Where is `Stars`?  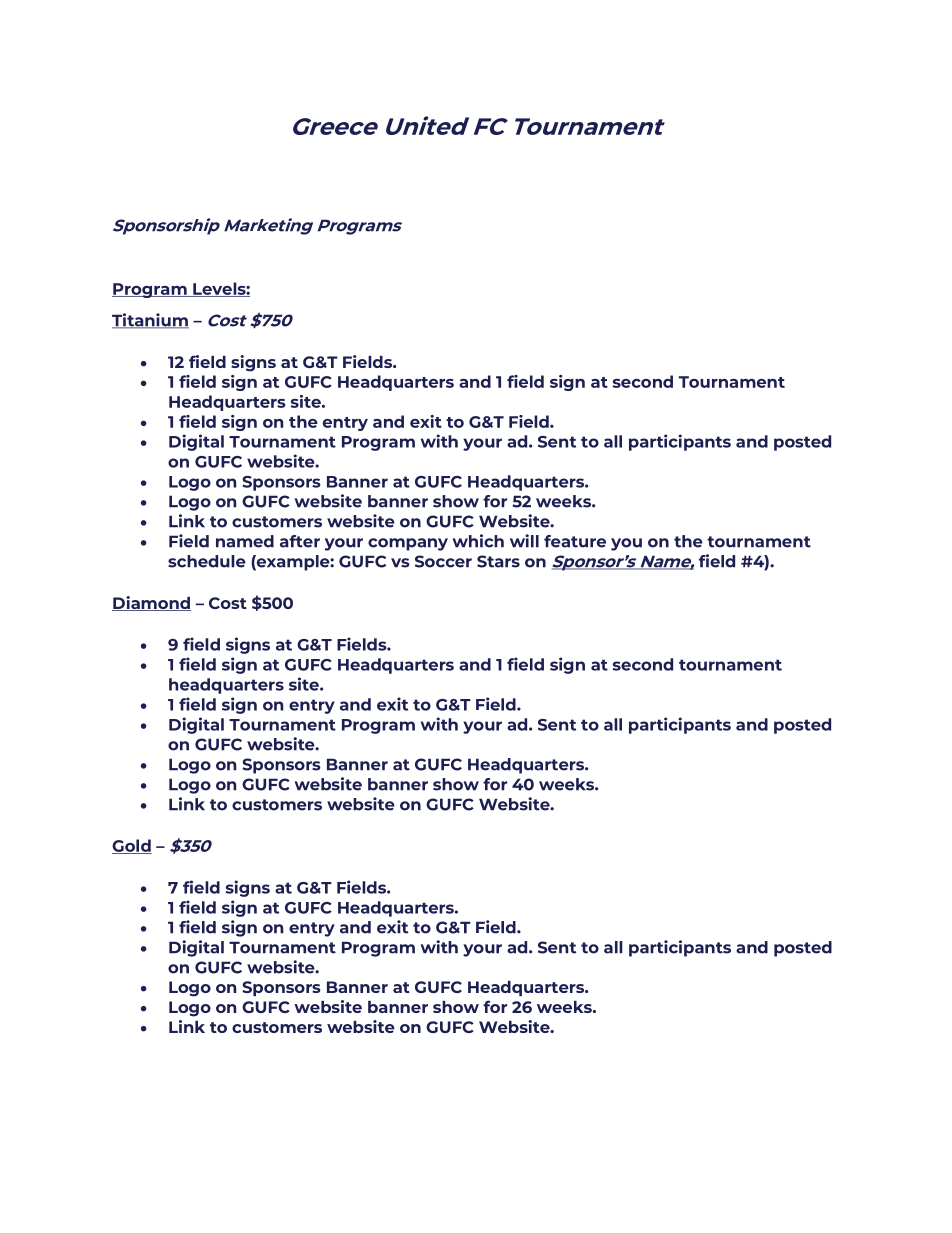
Stars is located at coordinates (498, 561).
